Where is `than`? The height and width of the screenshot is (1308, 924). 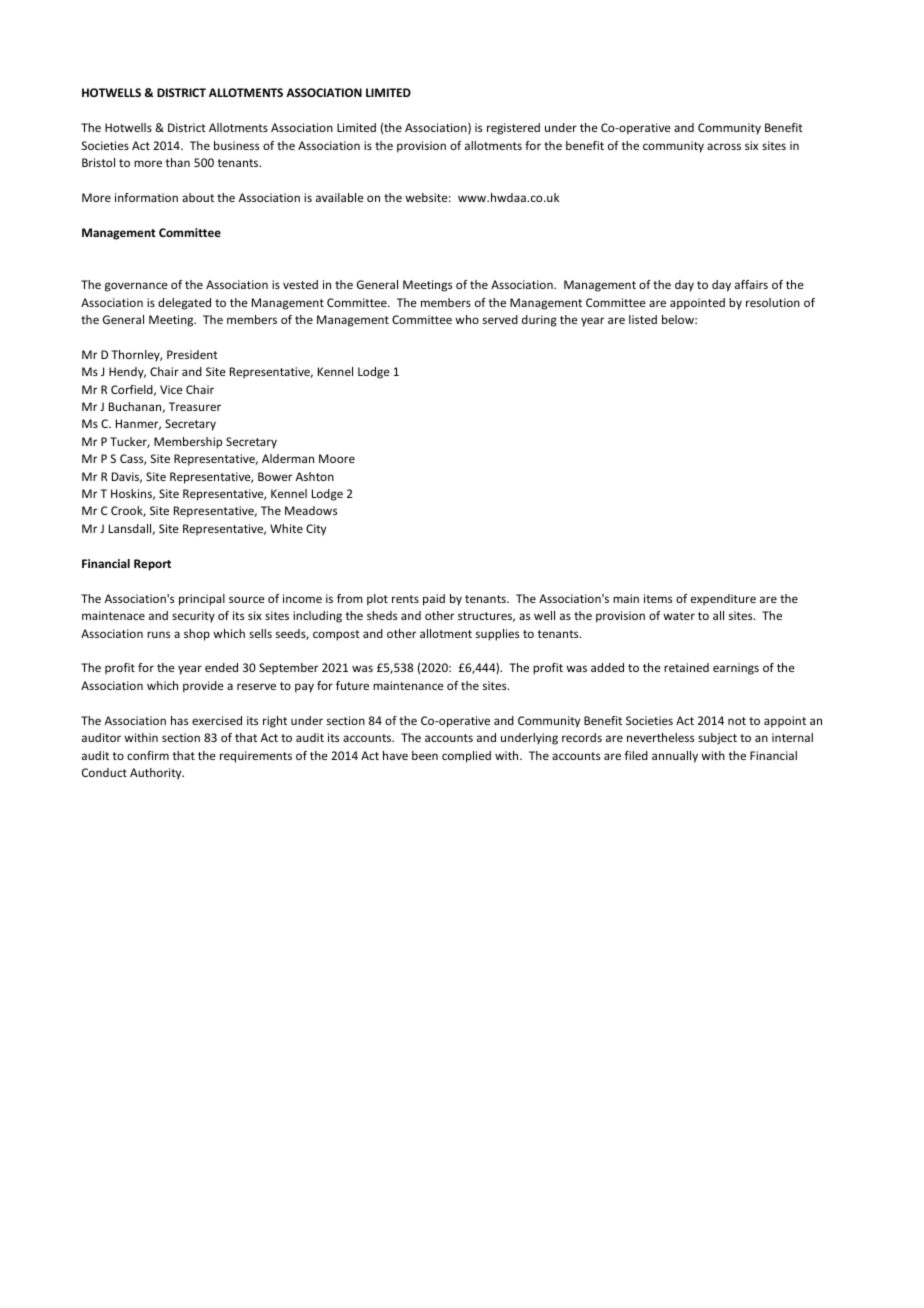
than is located at coordinates (178, 162).
